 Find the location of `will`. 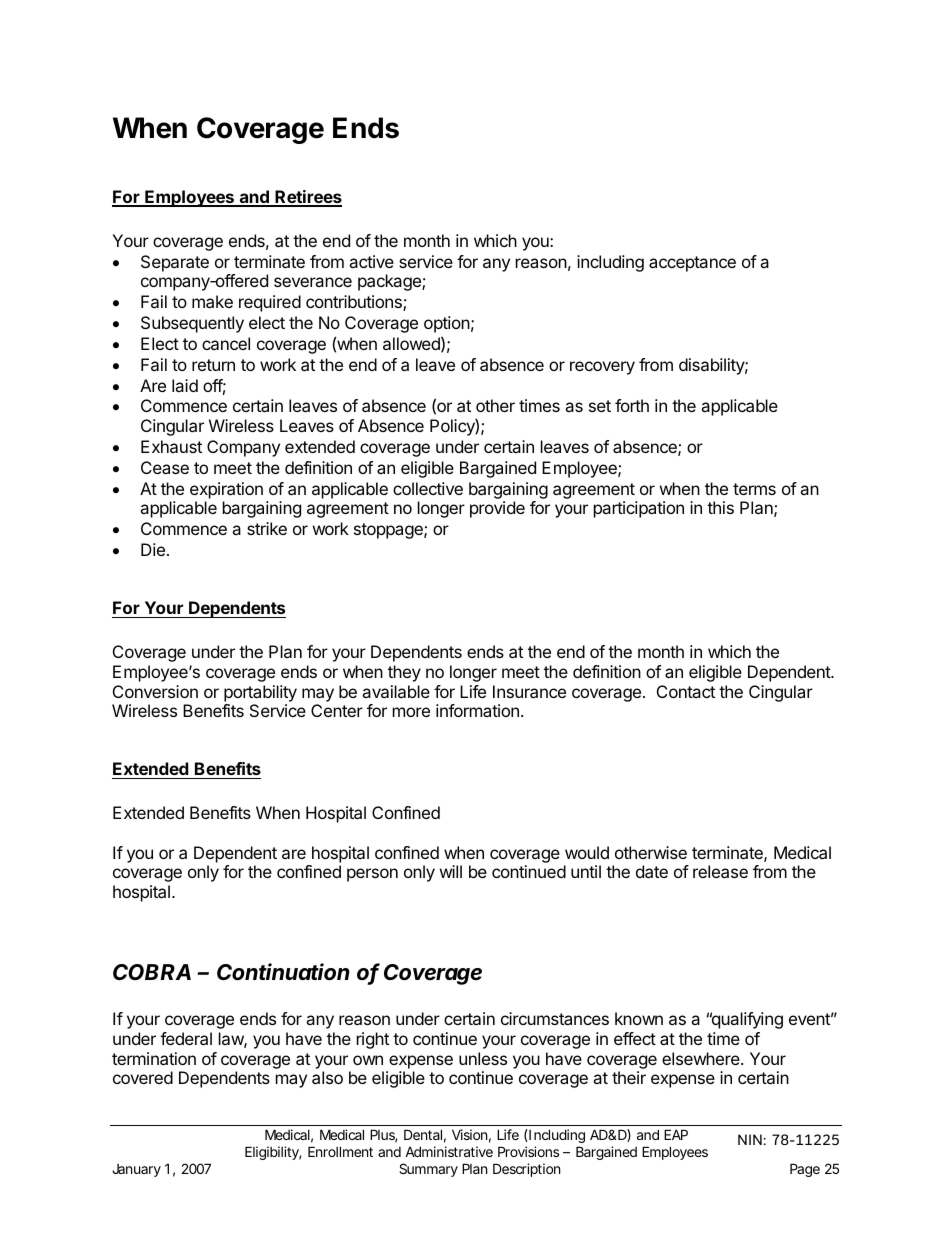

will is located at coordinates (451, 871).
